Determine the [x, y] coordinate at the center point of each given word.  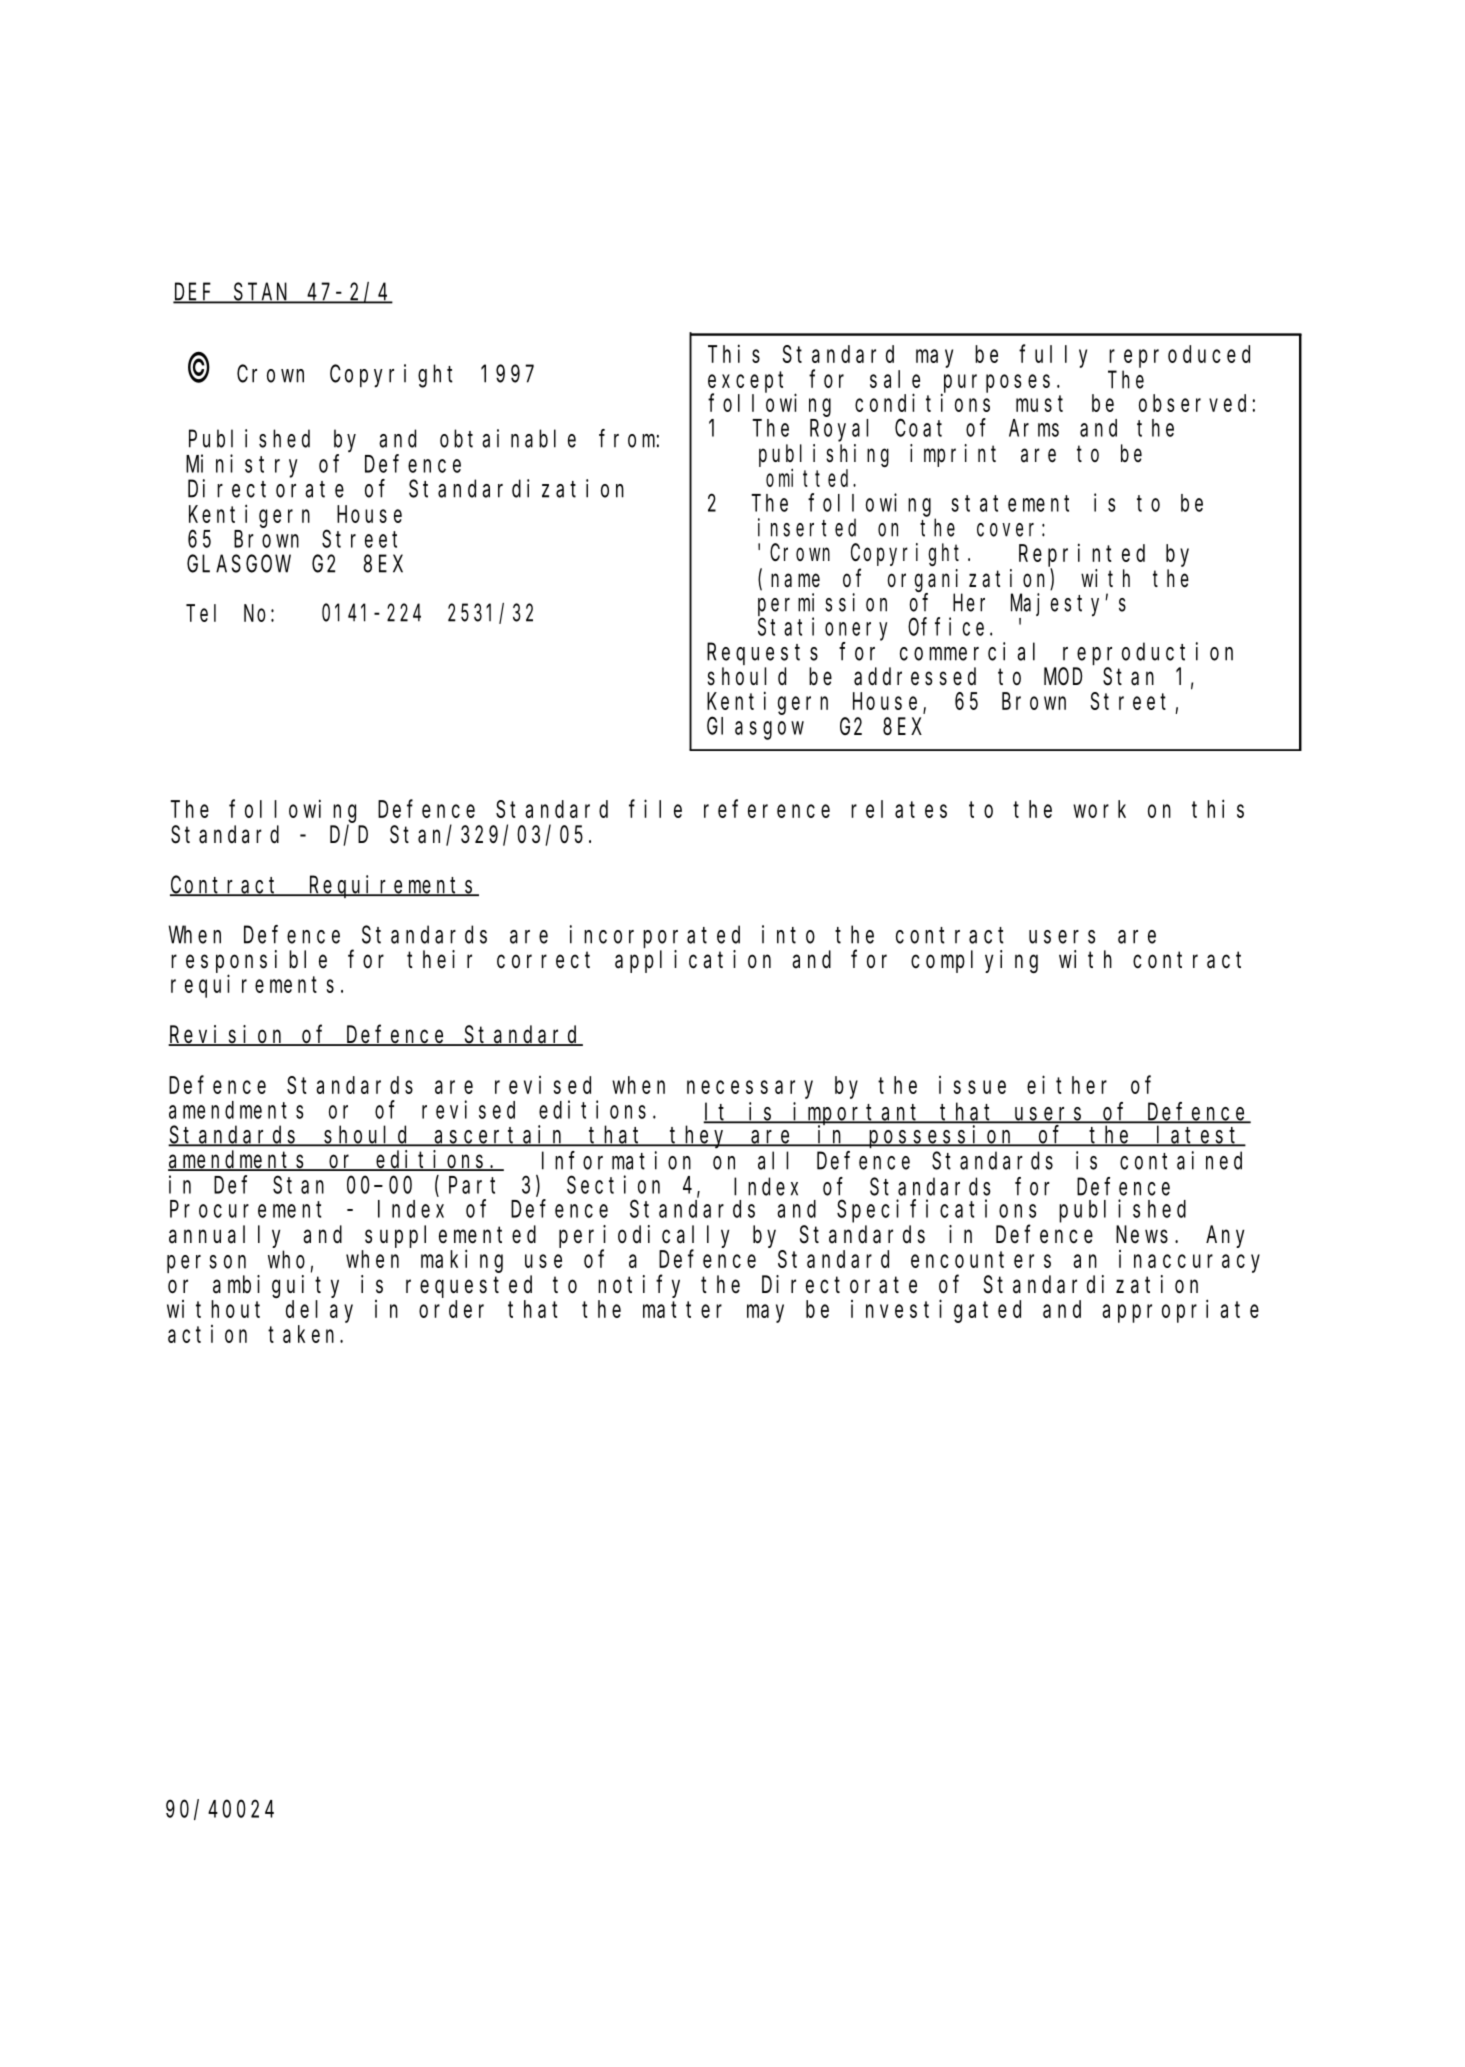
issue [972, 1085]
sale [895, 379]
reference [767, 809]
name [795, 581]
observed [1192, 403]
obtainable [508, 438]
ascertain [500, 1135]
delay [319, 1311]
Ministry [242, 466]
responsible [249, 961]
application [693, 961]
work [1099, 809]
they [700, 1137]
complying [974, 961]
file [655, 808]
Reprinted [1082, 555]
